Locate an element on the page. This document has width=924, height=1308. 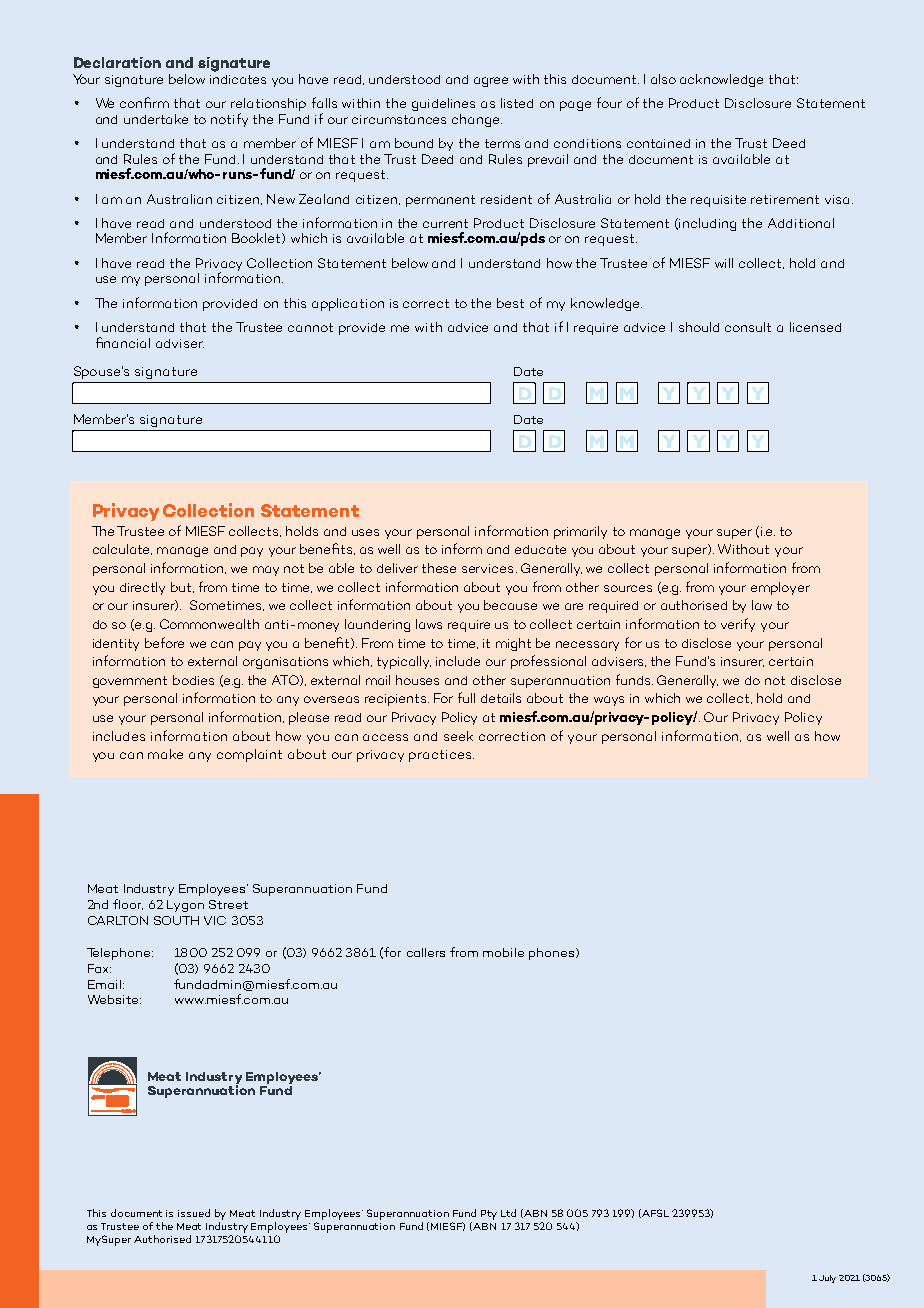
guidelines is located at coordinates (443, 104).
